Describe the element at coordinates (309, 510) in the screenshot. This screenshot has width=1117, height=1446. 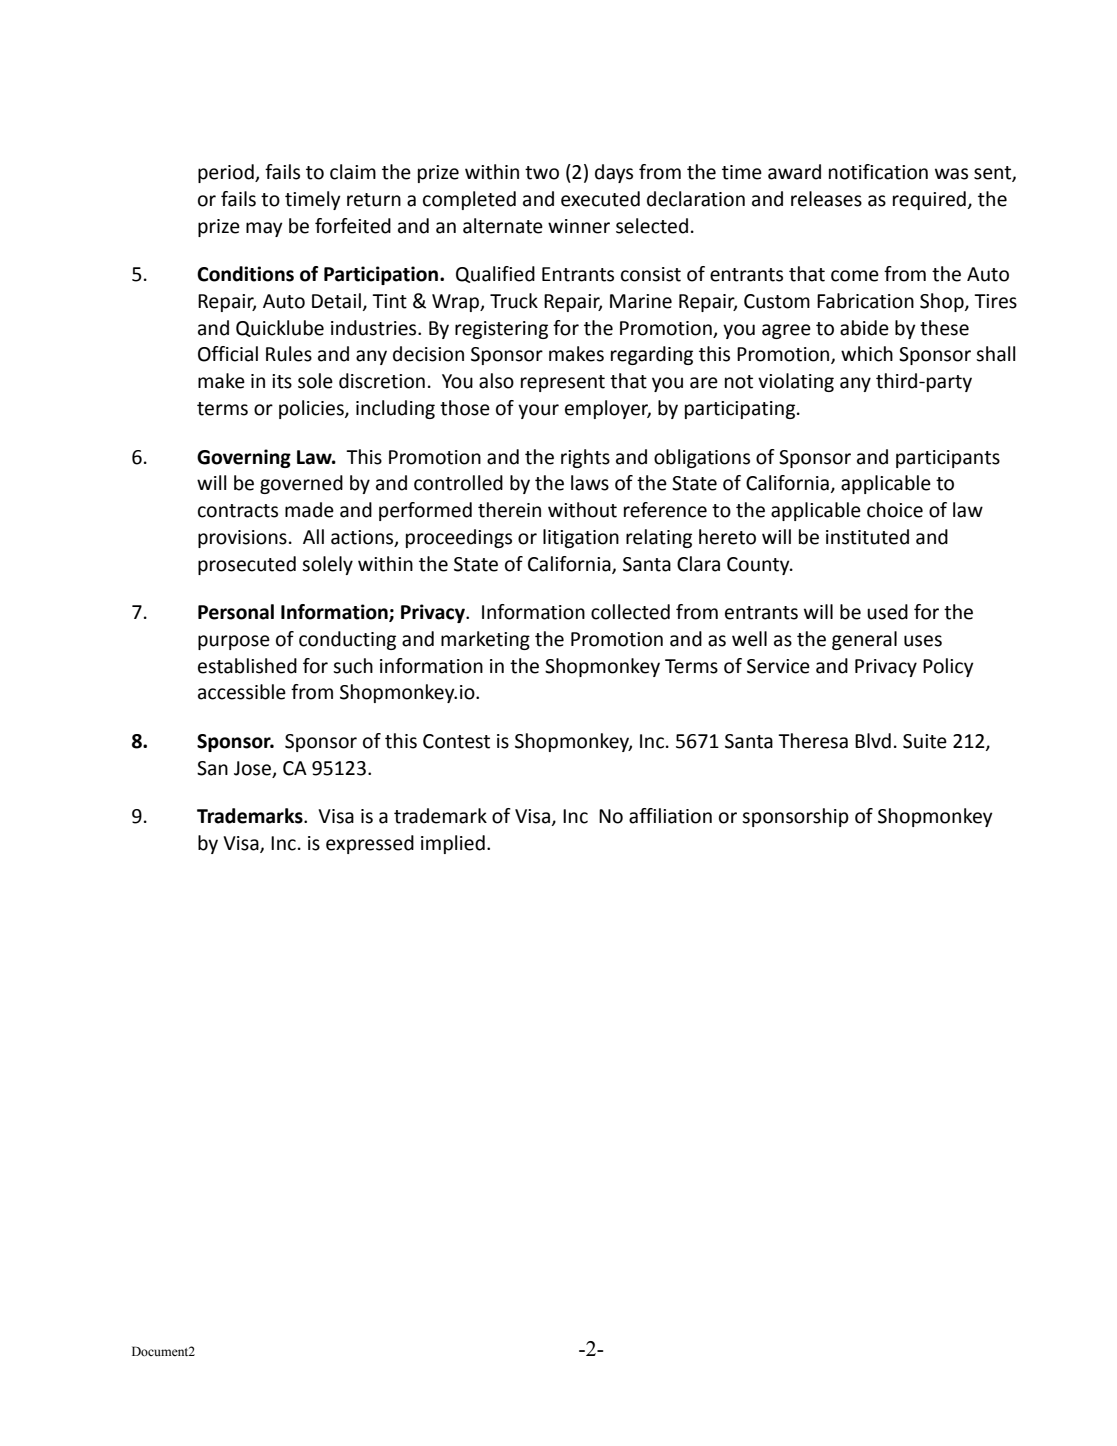
I see `made` at that location.
